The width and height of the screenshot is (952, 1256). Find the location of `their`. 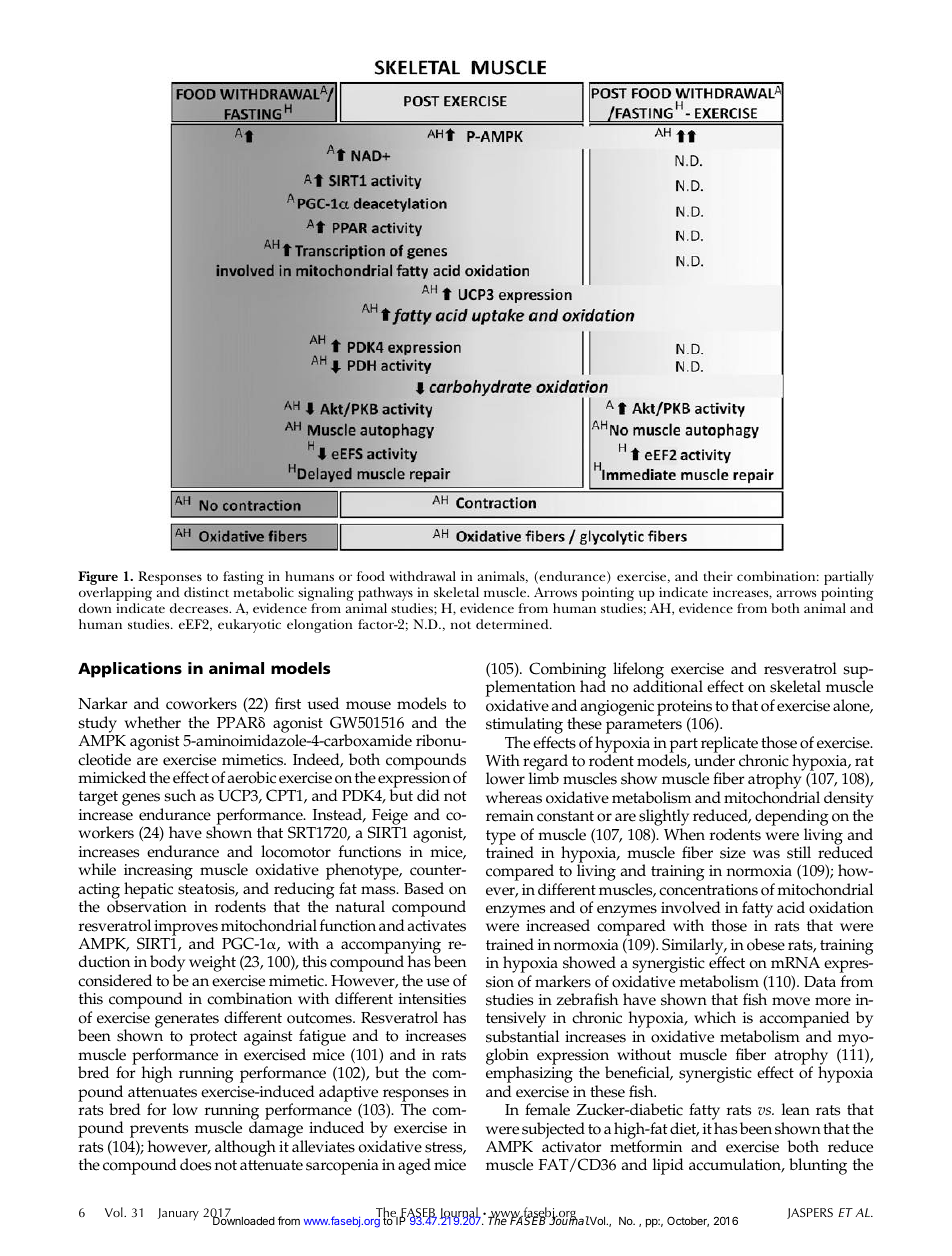

their is located at coordinates (718, 576).
